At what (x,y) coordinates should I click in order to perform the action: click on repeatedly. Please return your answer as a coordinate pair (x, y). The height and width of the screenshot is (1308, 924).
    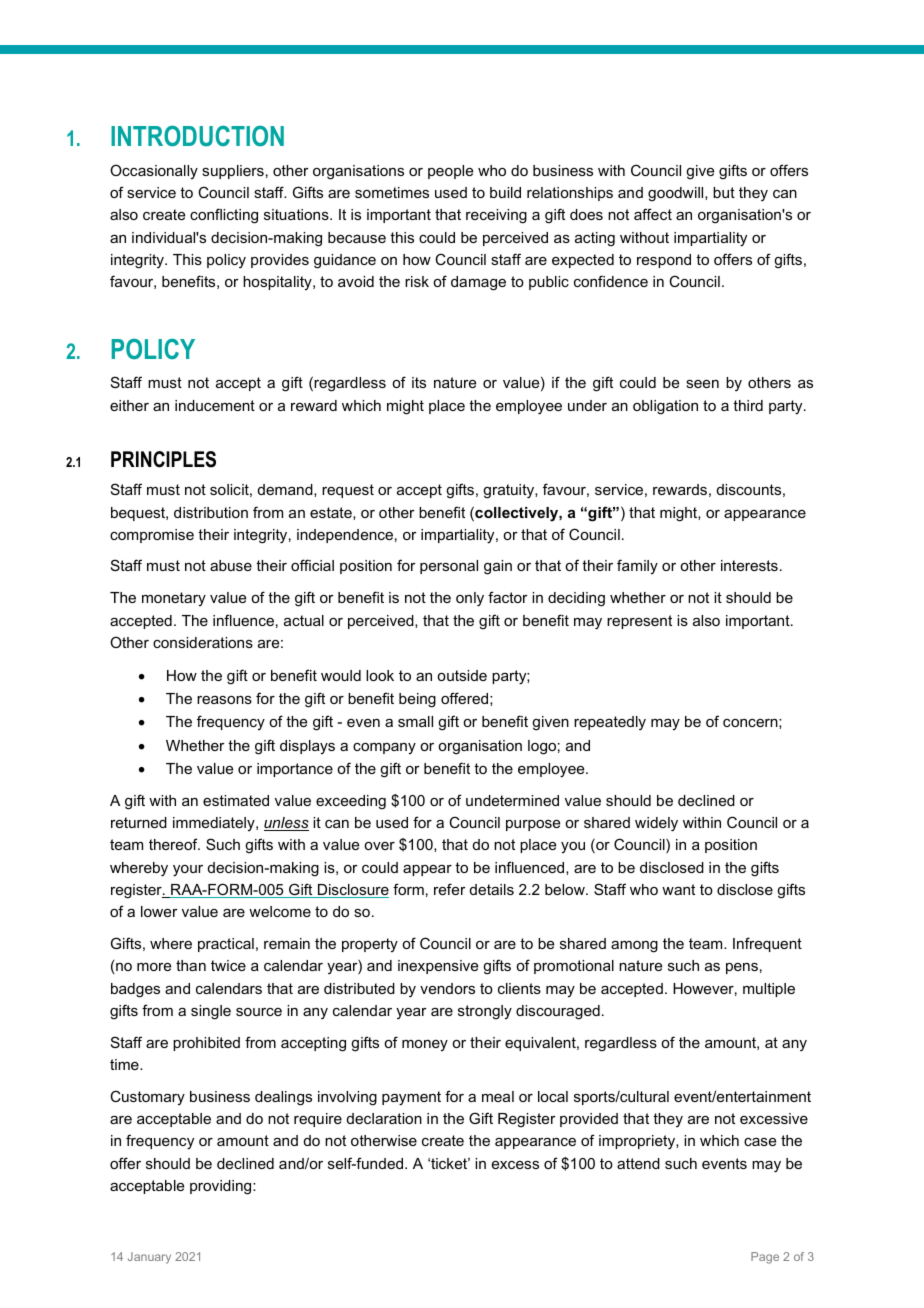
    Looking at the image, I should click on (610, 723).
